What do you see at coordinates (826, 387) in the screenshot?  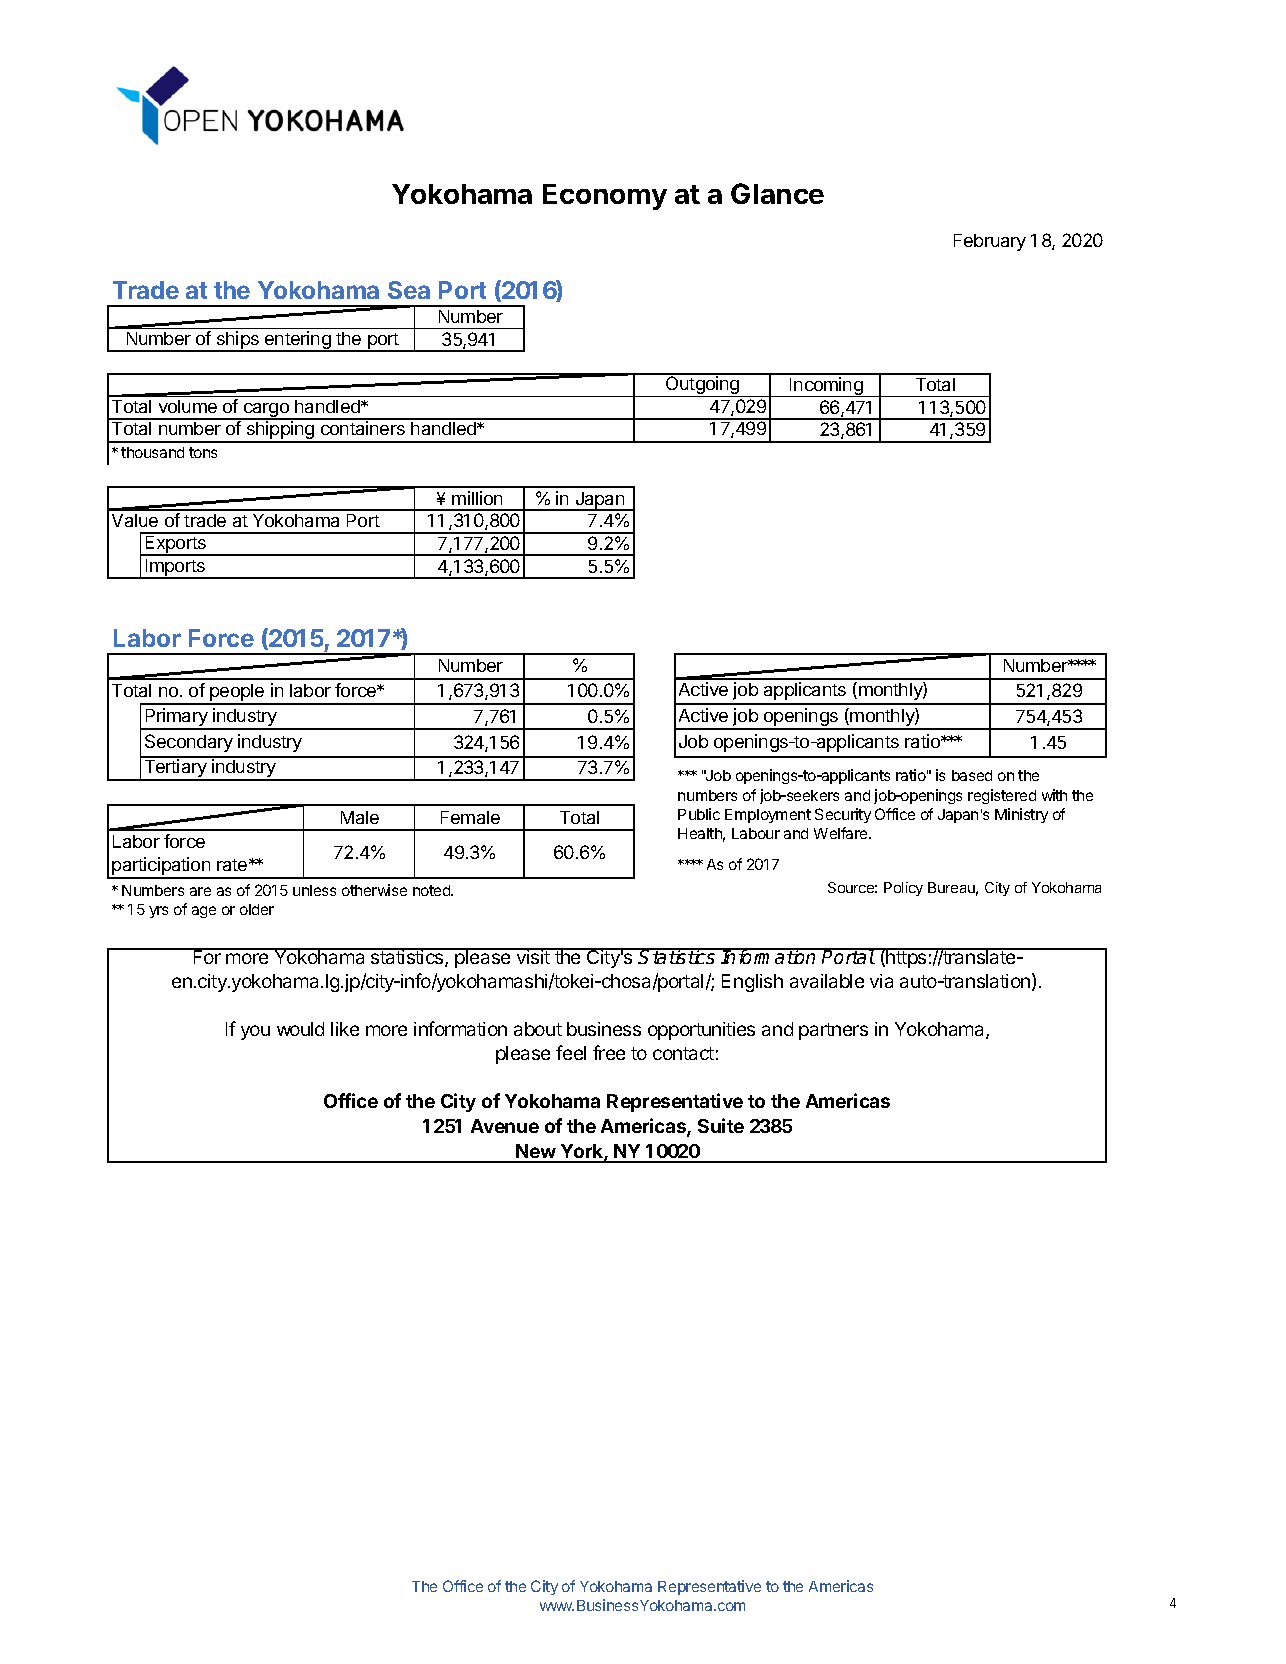 I see `Incoming` at bounding box center [826, 387].
